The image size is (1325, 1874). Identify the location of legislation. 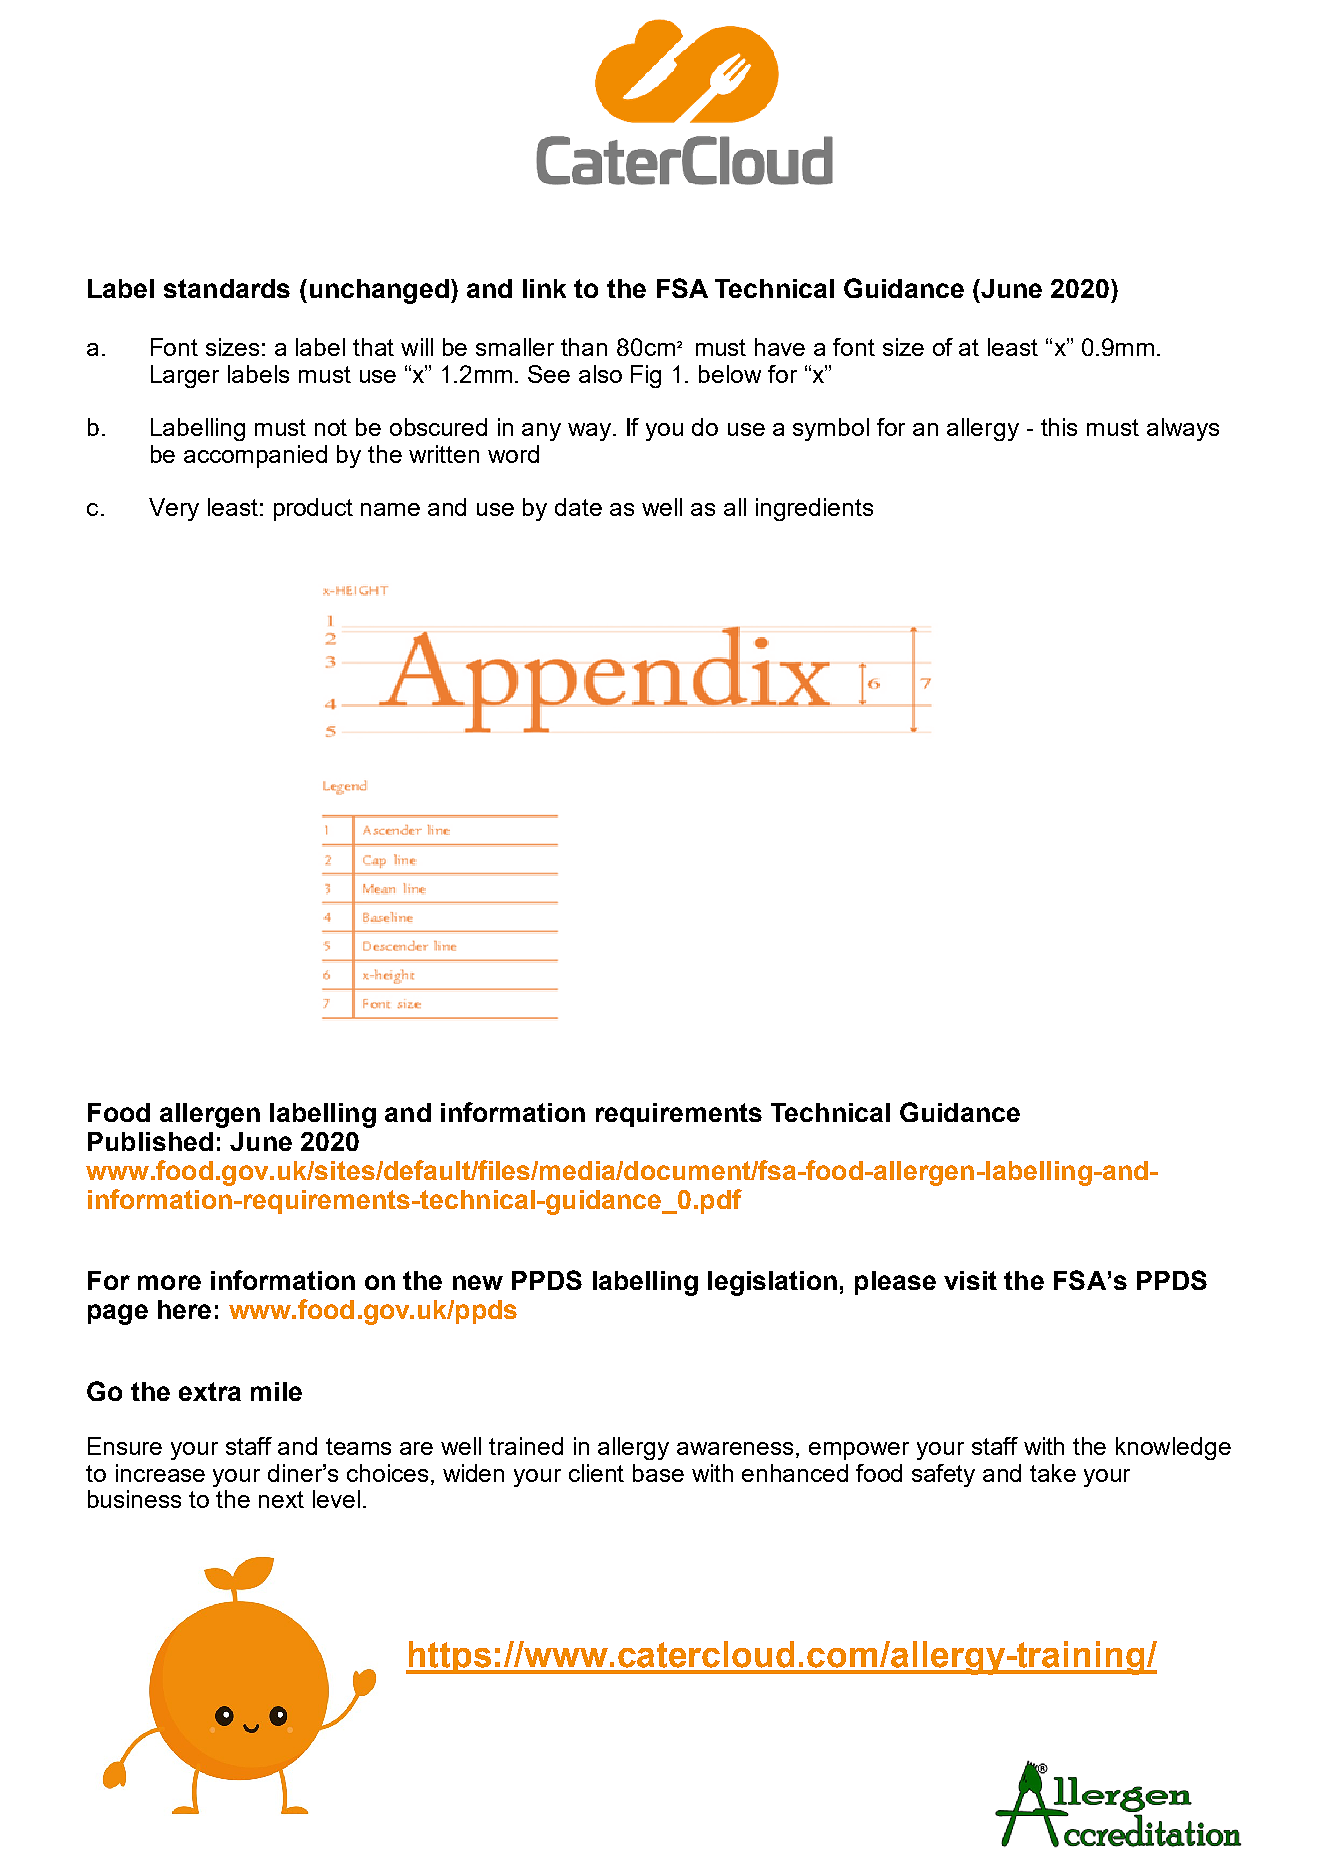
(772, 1283).
